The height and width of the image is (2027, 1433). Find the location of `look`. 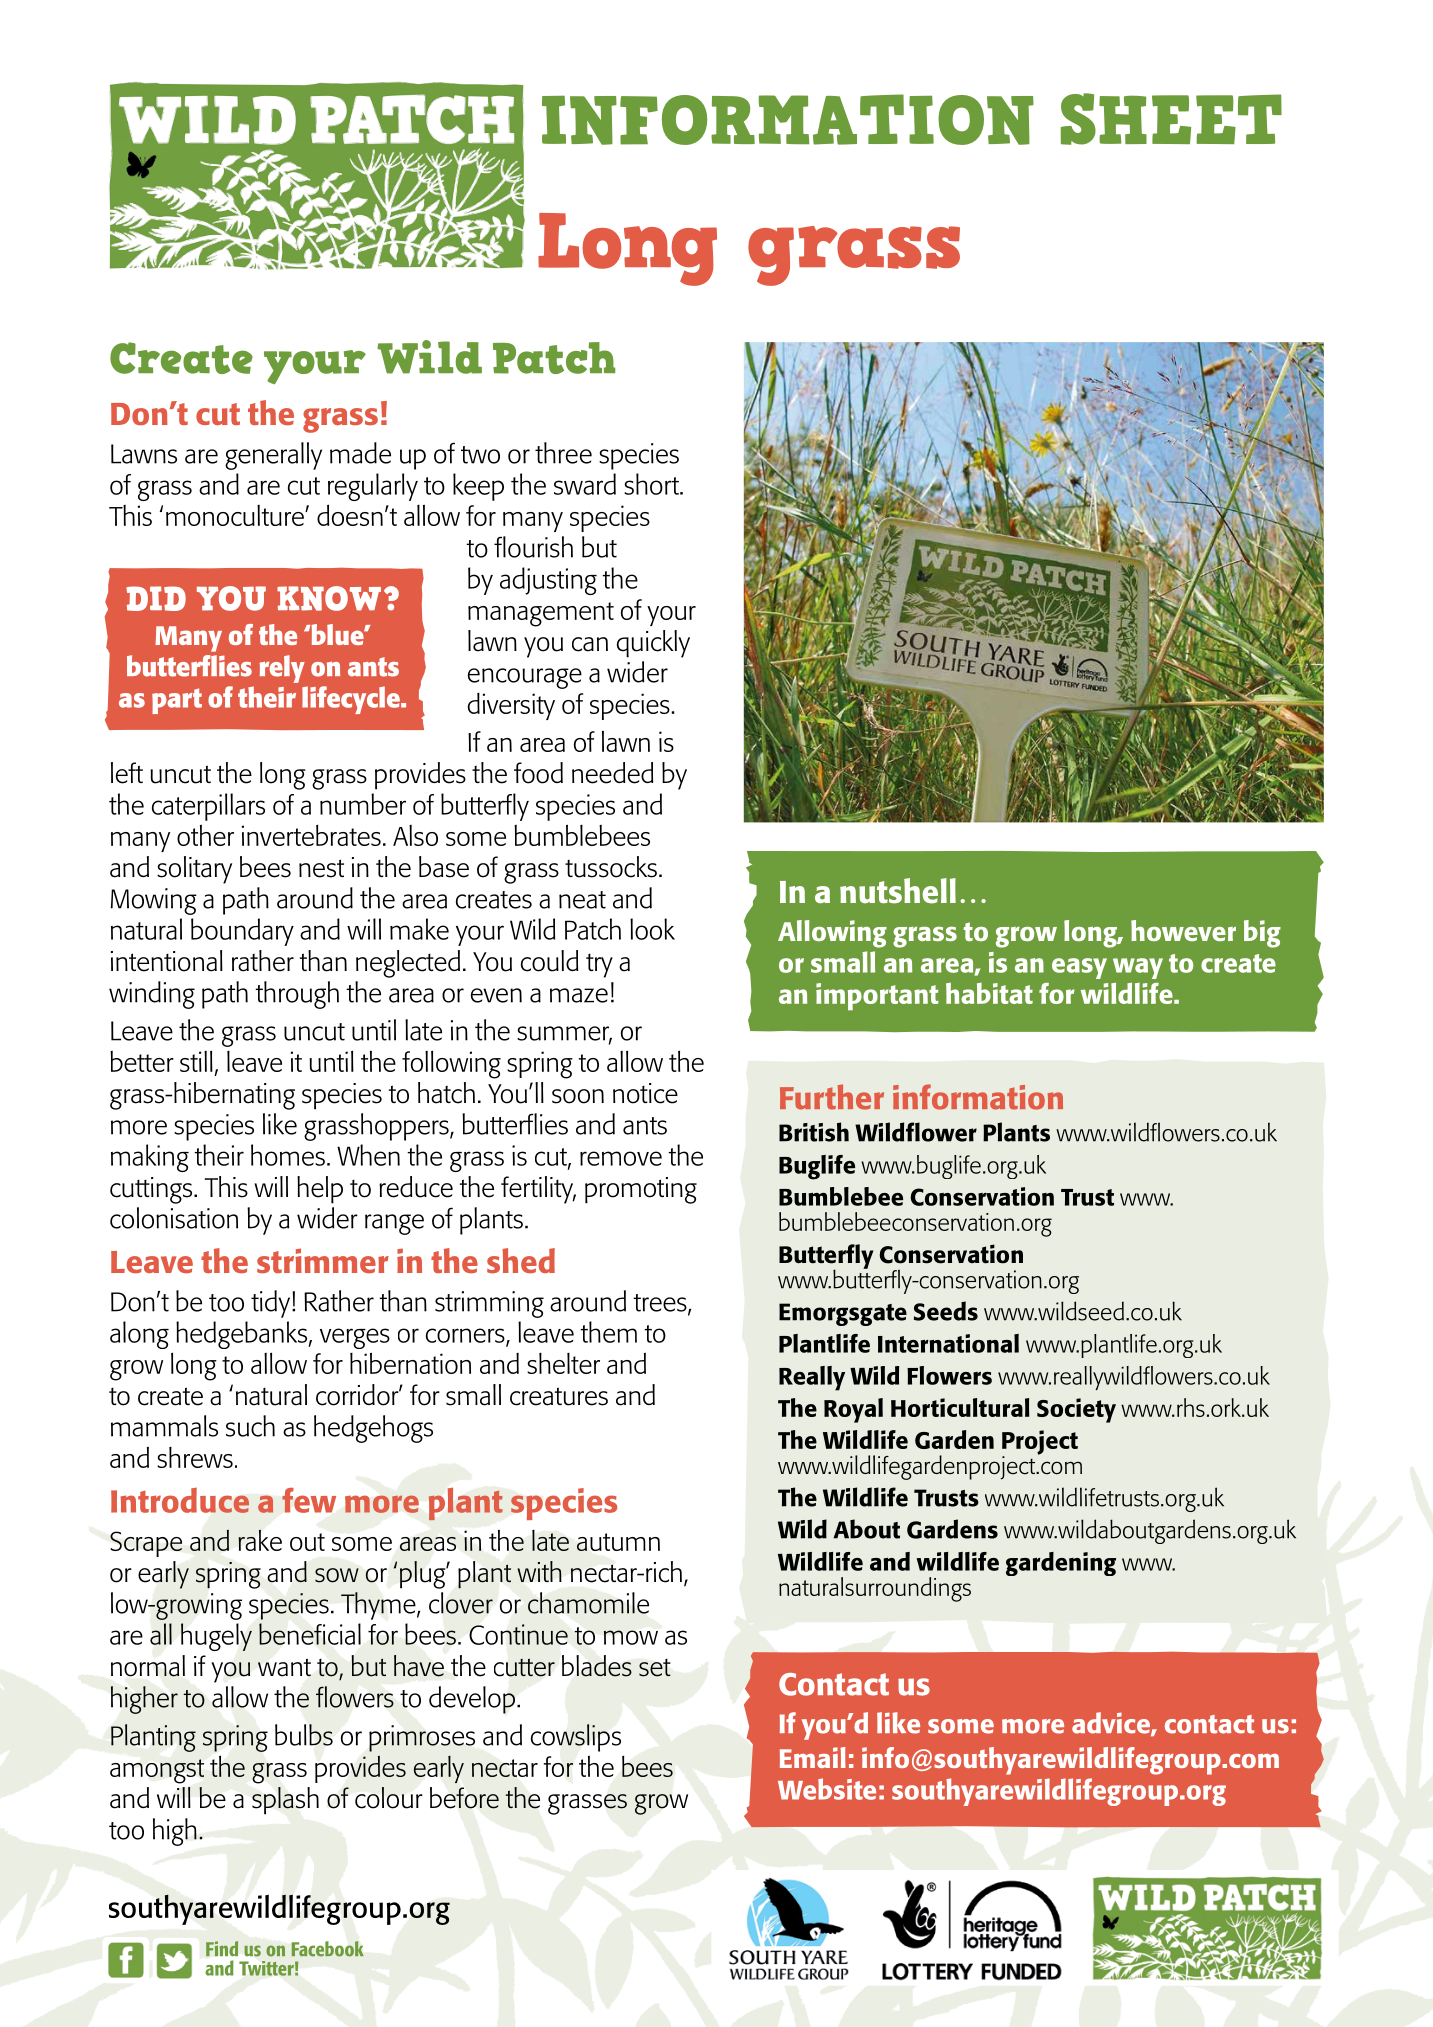

look is located at coordinates (652, 929).
